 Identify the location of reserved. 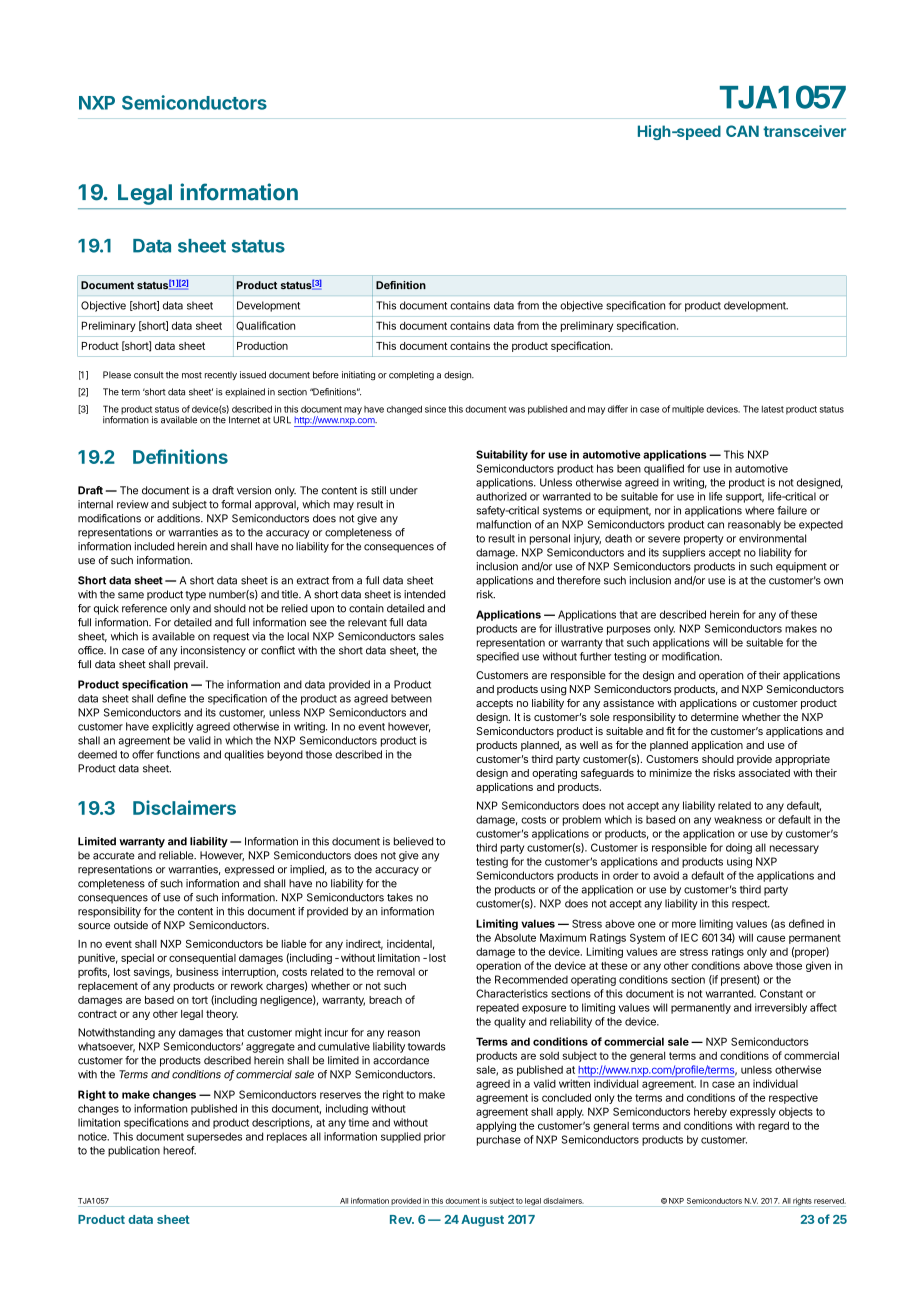
(830, 1201).
